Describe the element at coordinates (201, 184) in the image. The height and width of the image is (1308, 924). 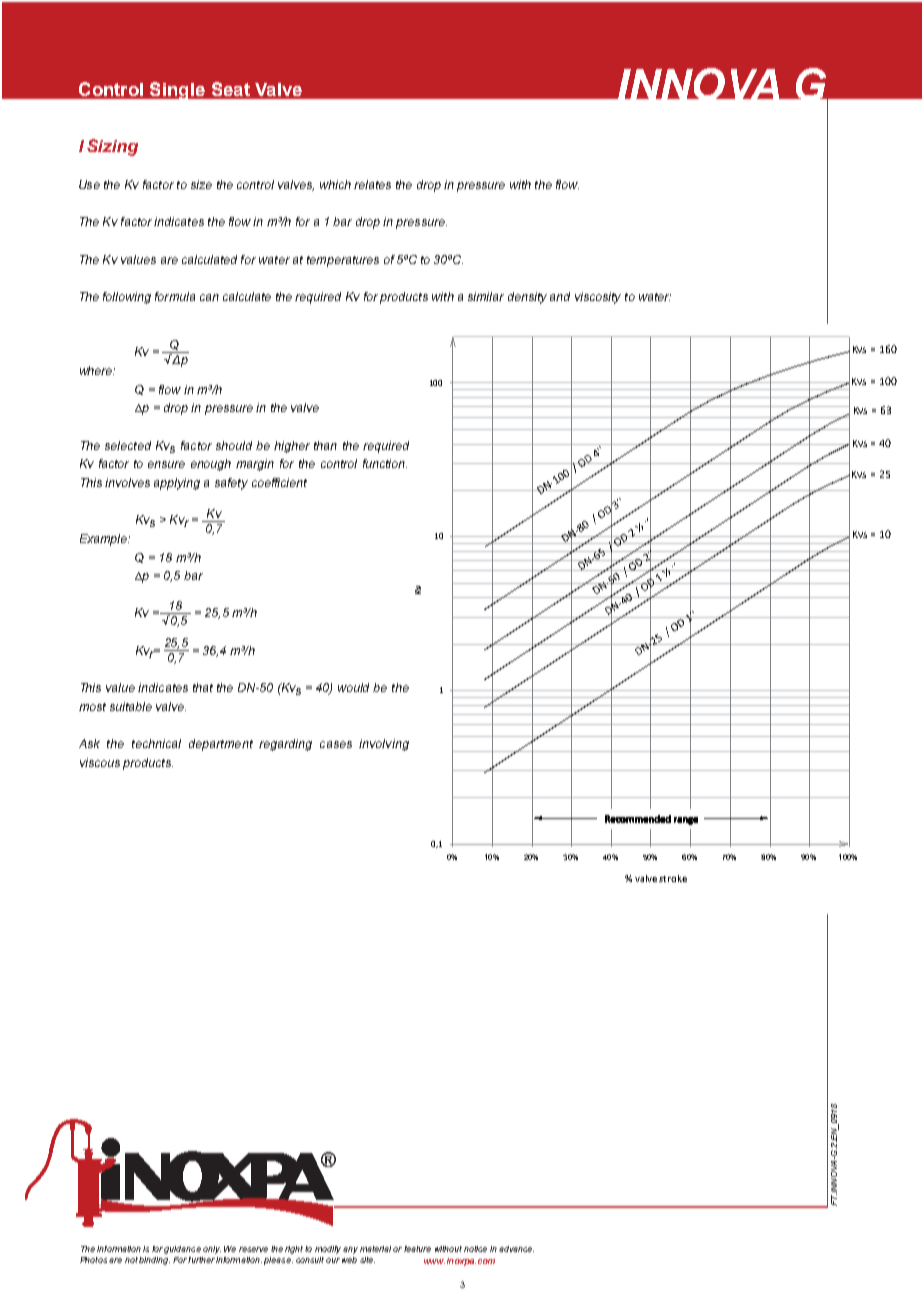
I see `size` at that location.
